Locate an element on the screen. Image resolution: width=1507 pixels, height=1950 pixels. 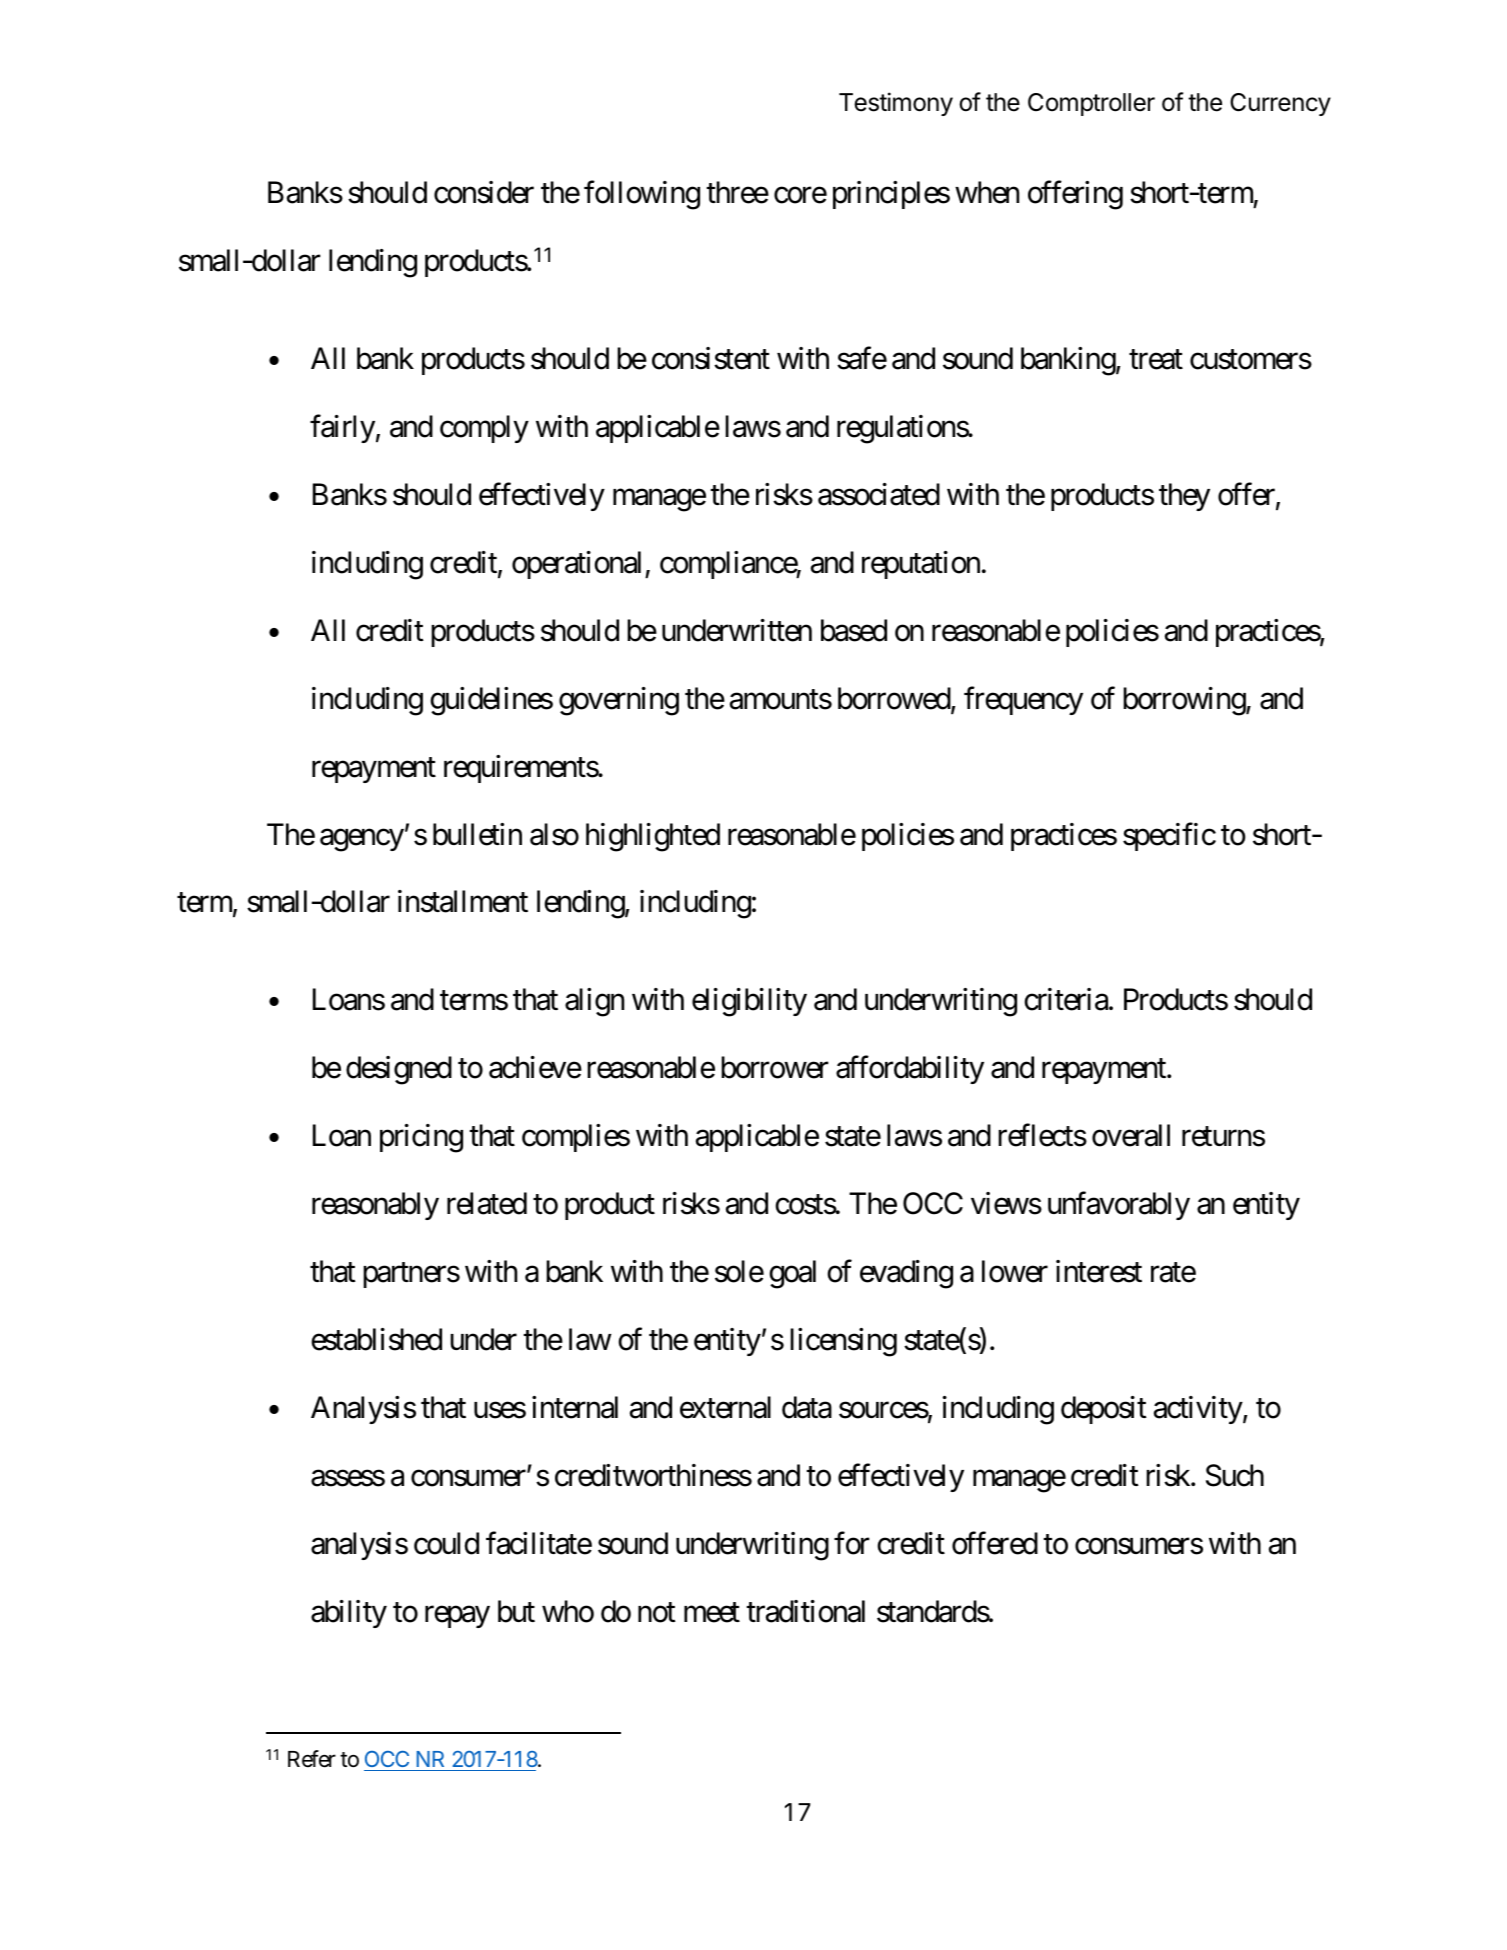
goal is located at coordinates (792, 1274).
